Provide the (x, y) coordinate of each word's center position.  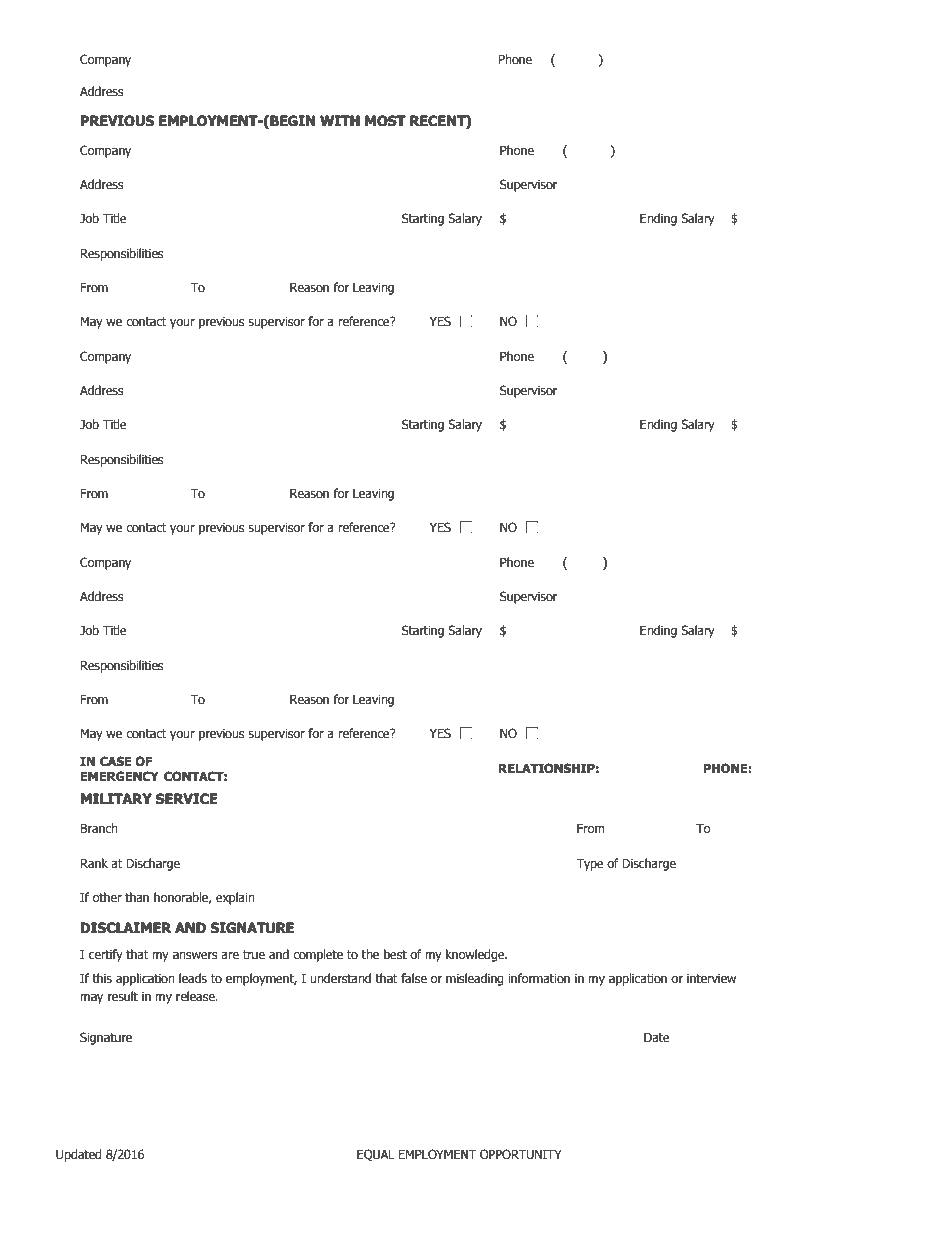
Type (590, 864)
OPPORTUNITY (521, 1154)
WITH (340, 120)
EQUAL (376, 1155)
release (196, 996)
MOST (385, 121)
